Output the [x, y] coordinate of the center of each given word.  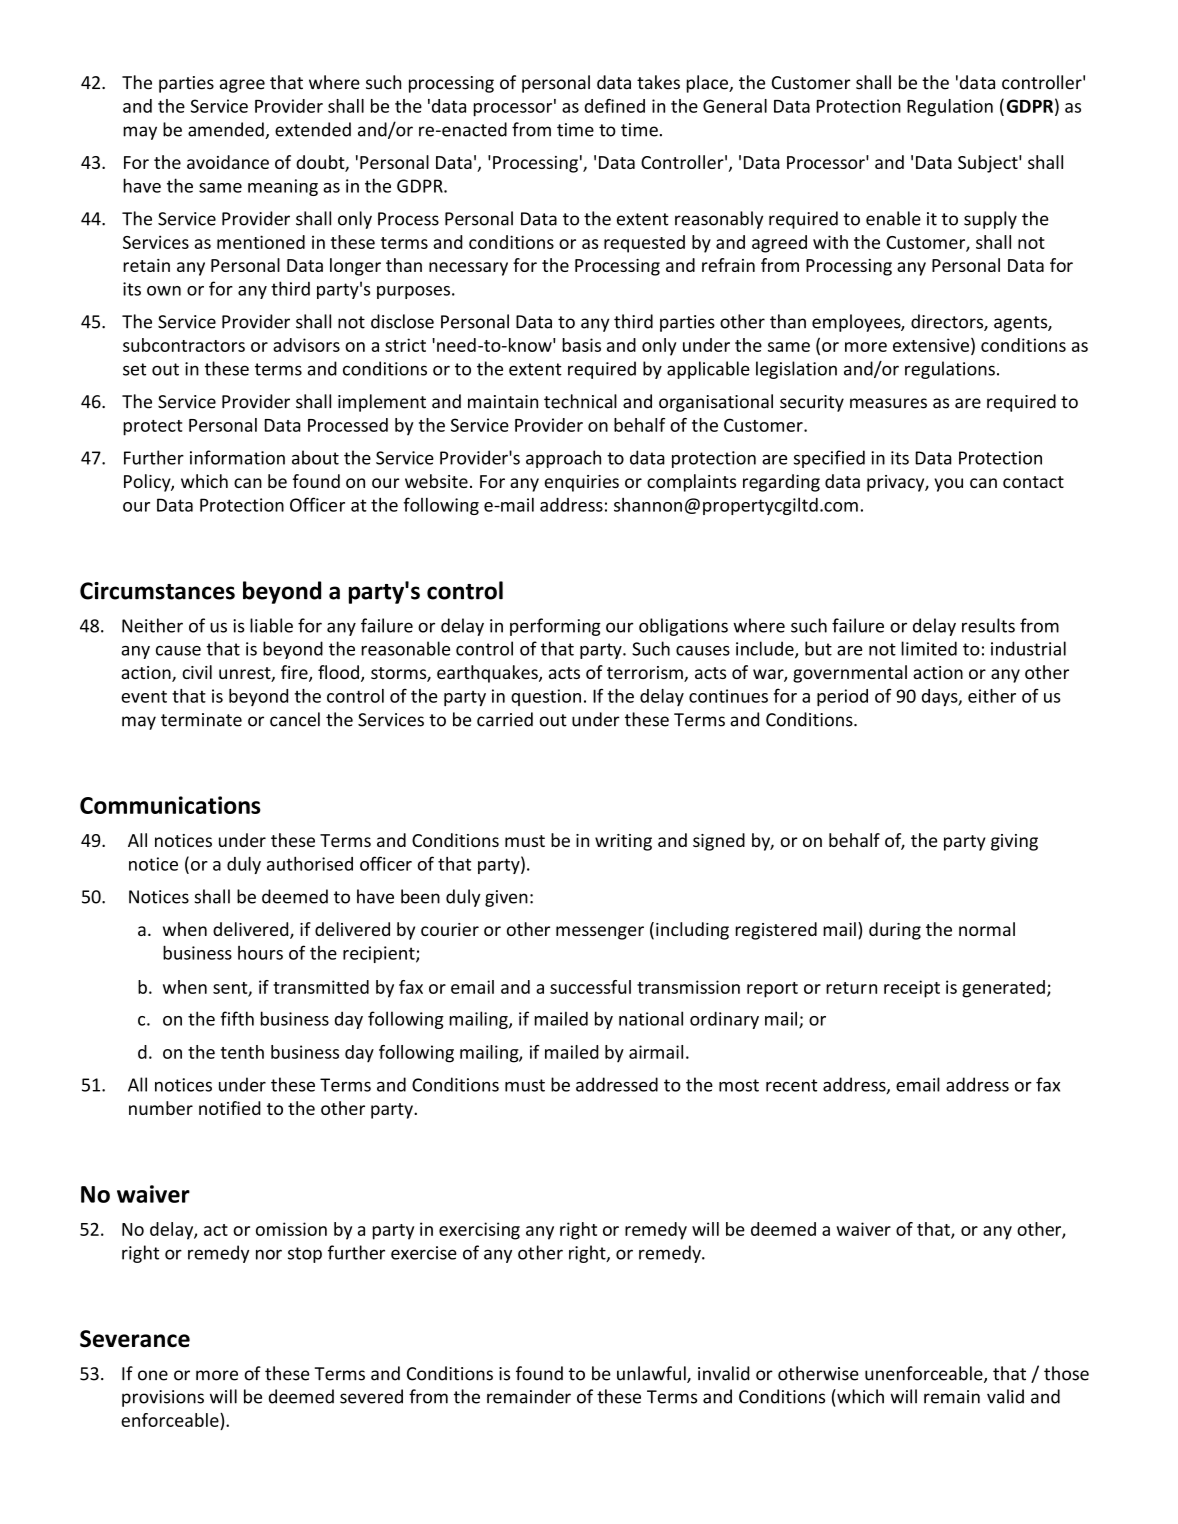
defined [615, 106]
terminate [201, 720]
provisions [163, 1398]
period [842, 697]
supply [990, 220]
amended [227, 130]
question [546, 697]
